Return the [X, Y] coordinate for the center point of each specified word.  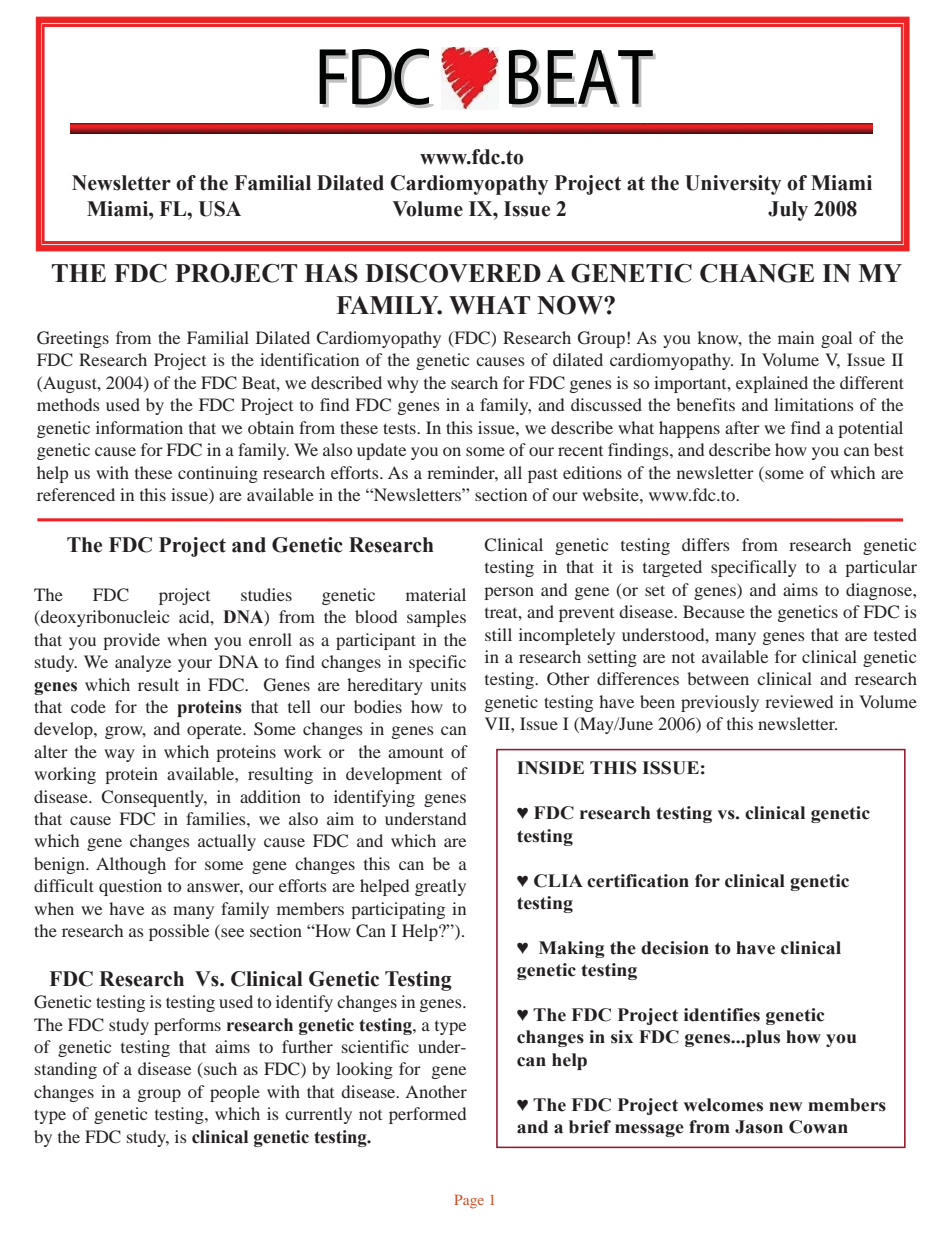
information [139, 427]
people [235, 1093]
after [742, 427]
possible [179, 932]
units [448, 684]
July [788, 211]
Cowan [818, 1127]
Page [469, 1201]
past [543, 475]
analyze [143, 663]
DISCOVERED [453, 273]
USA [220, 209]
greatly [440, 887]
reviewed [799, 701]
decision [675, 948]
